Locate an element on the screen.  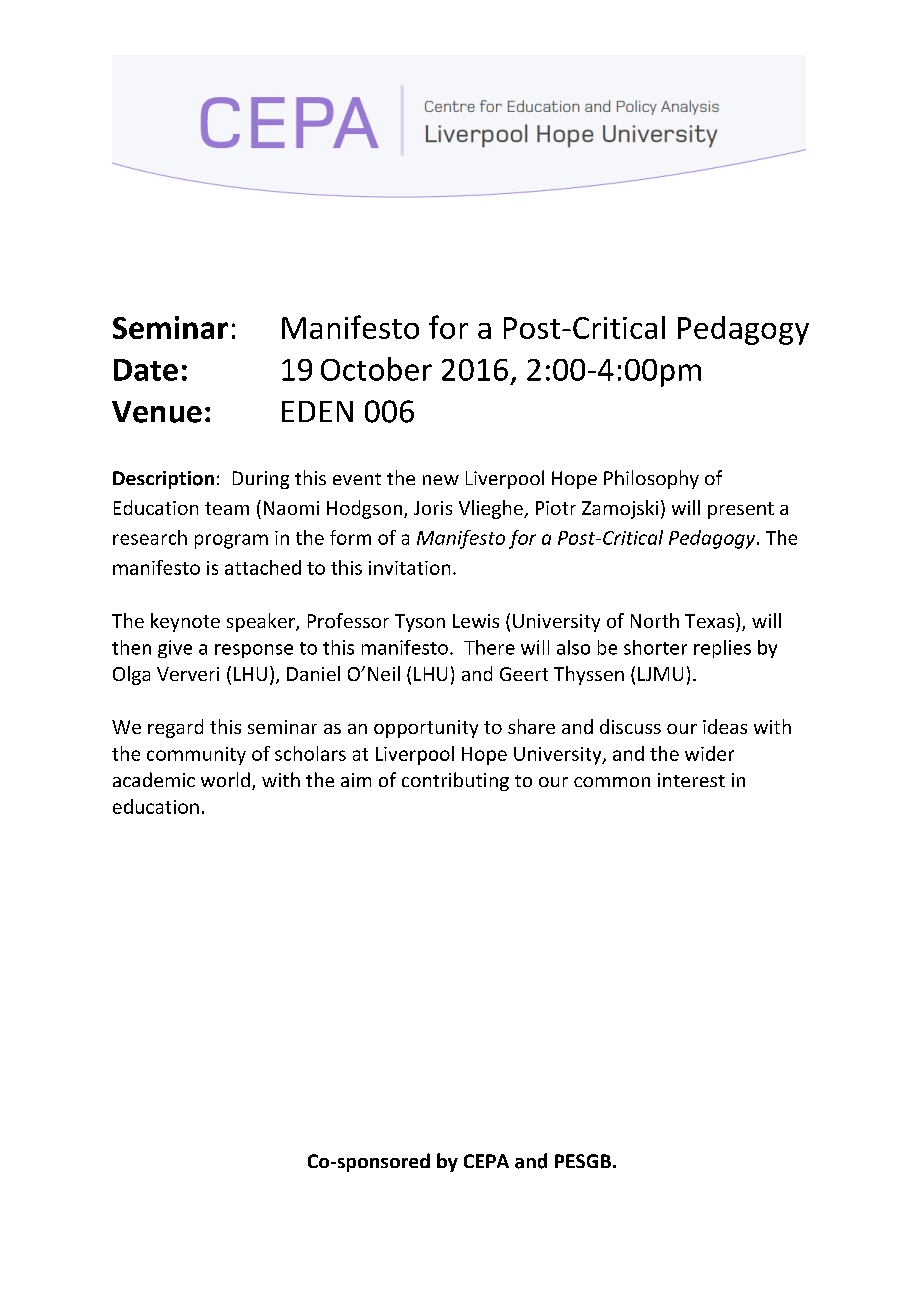
CEPA is located at coordinates (486, 1161).
